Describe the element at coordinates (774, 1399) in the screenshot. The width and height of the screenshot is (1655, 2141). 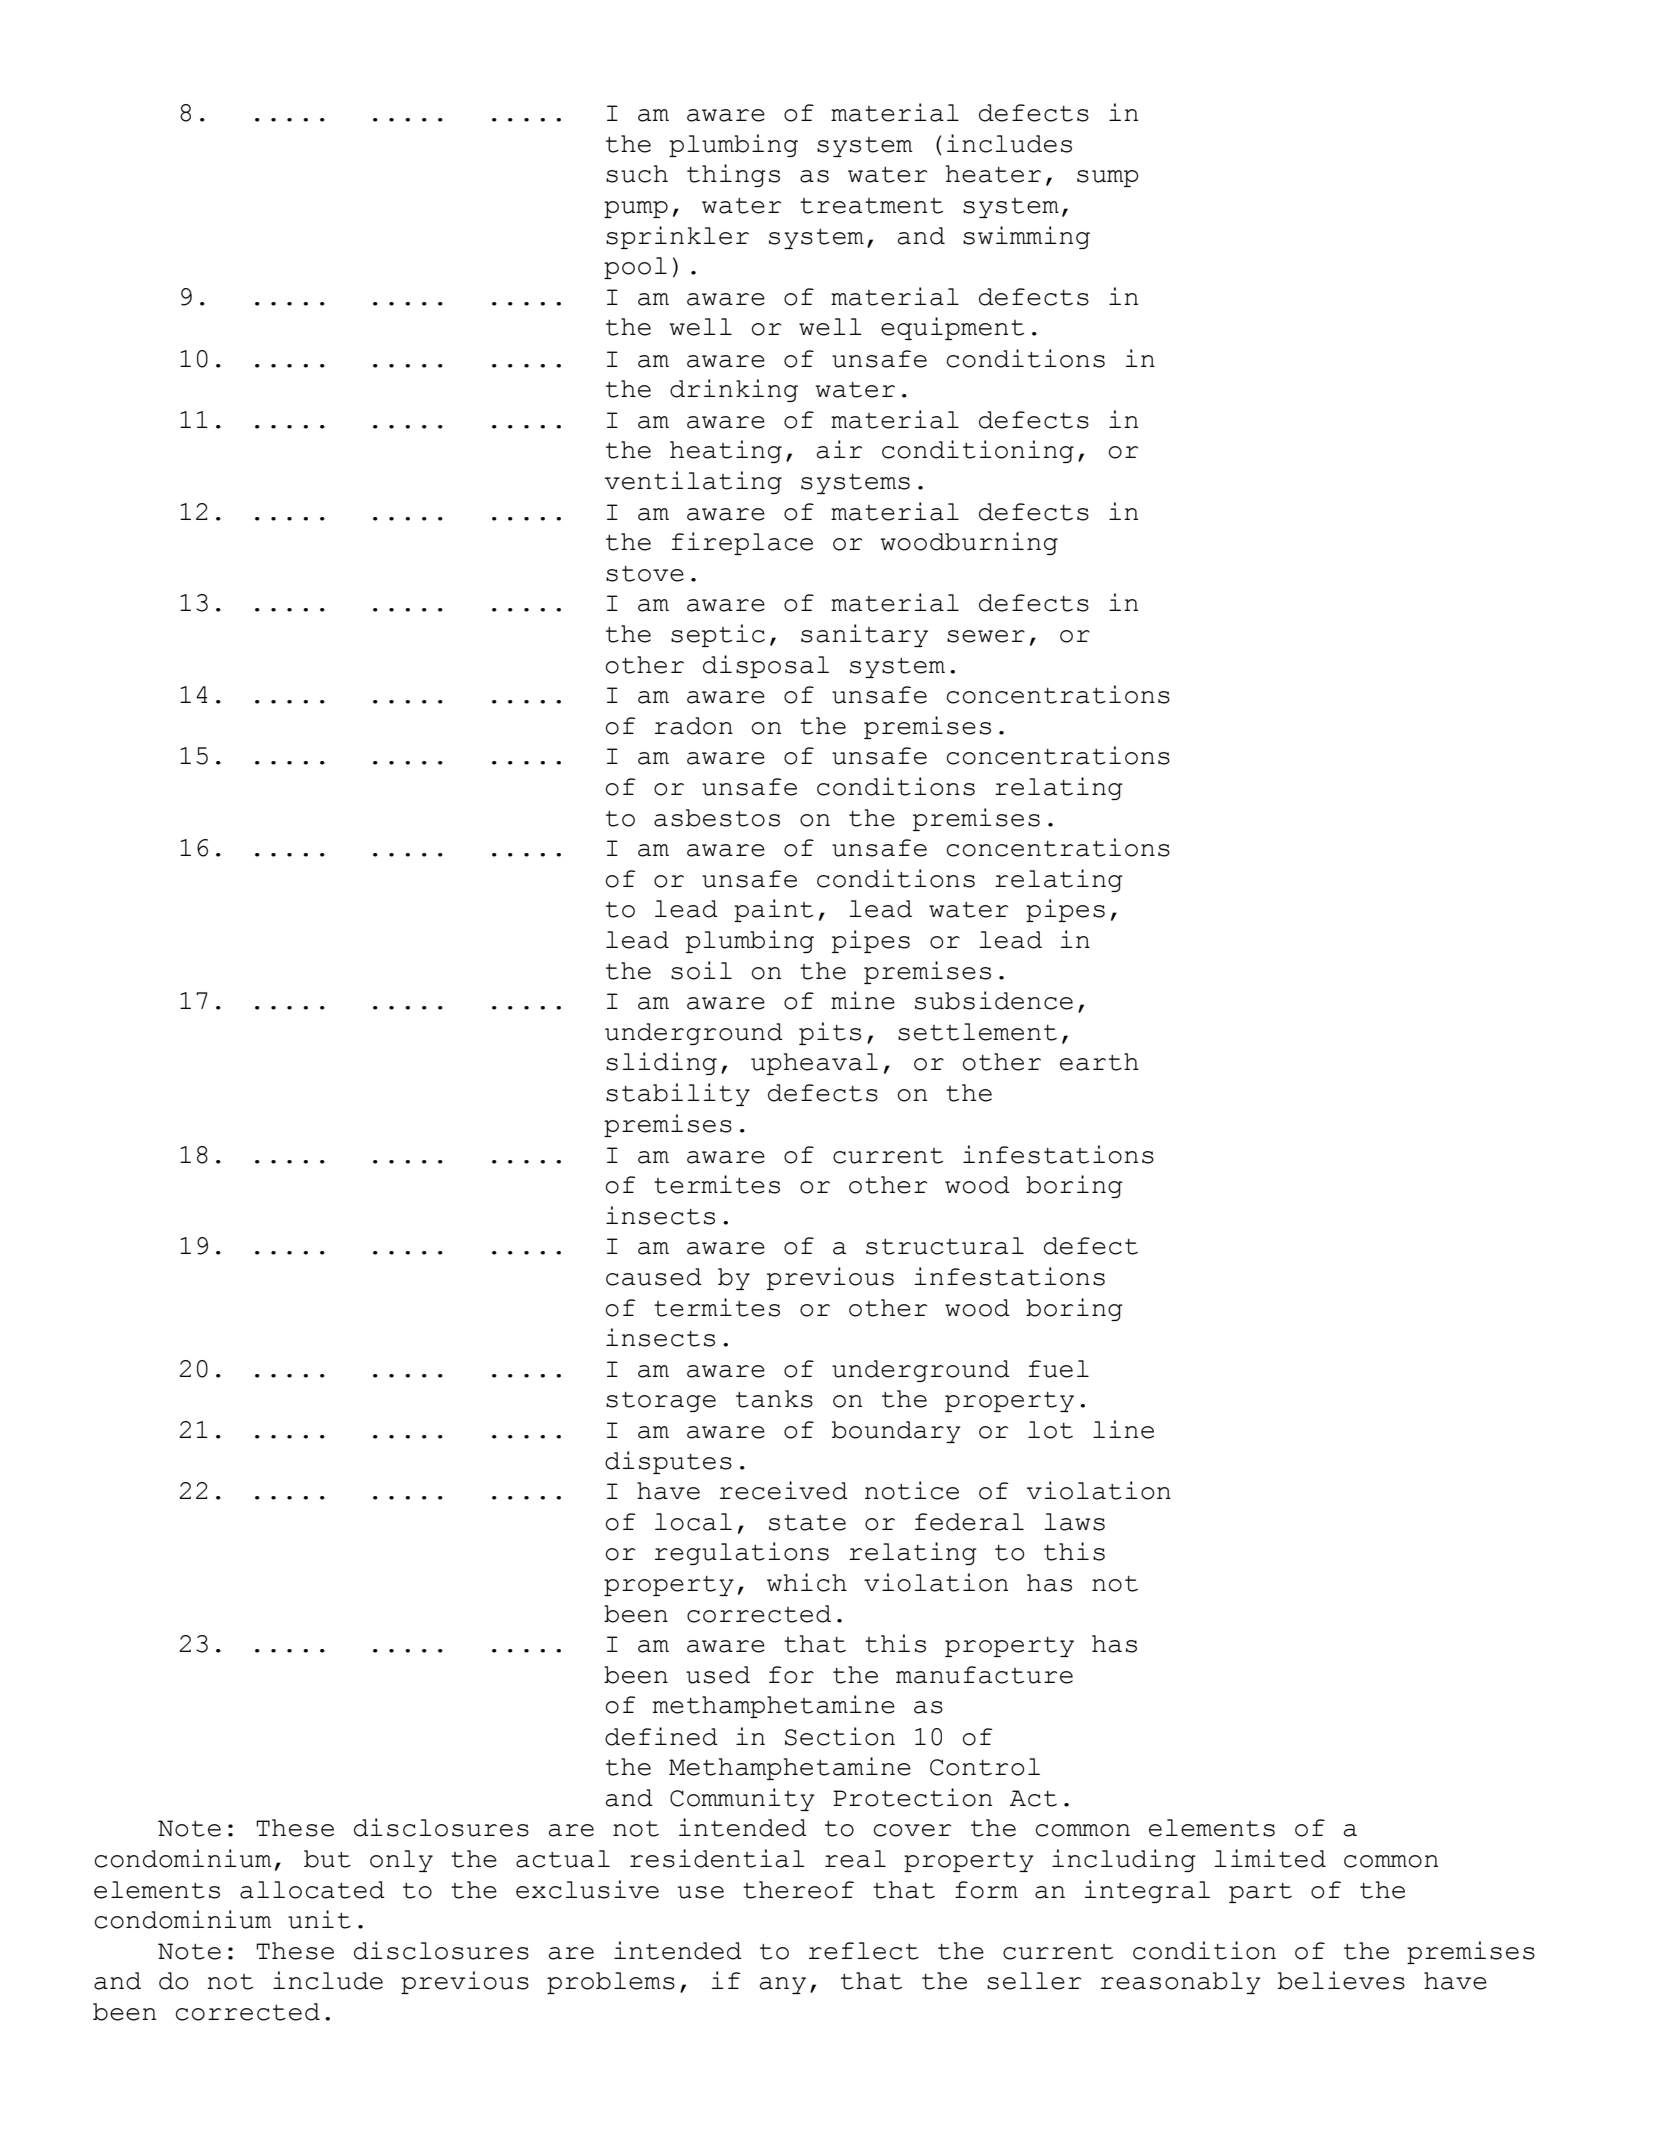
I see `tanks` at that location.
